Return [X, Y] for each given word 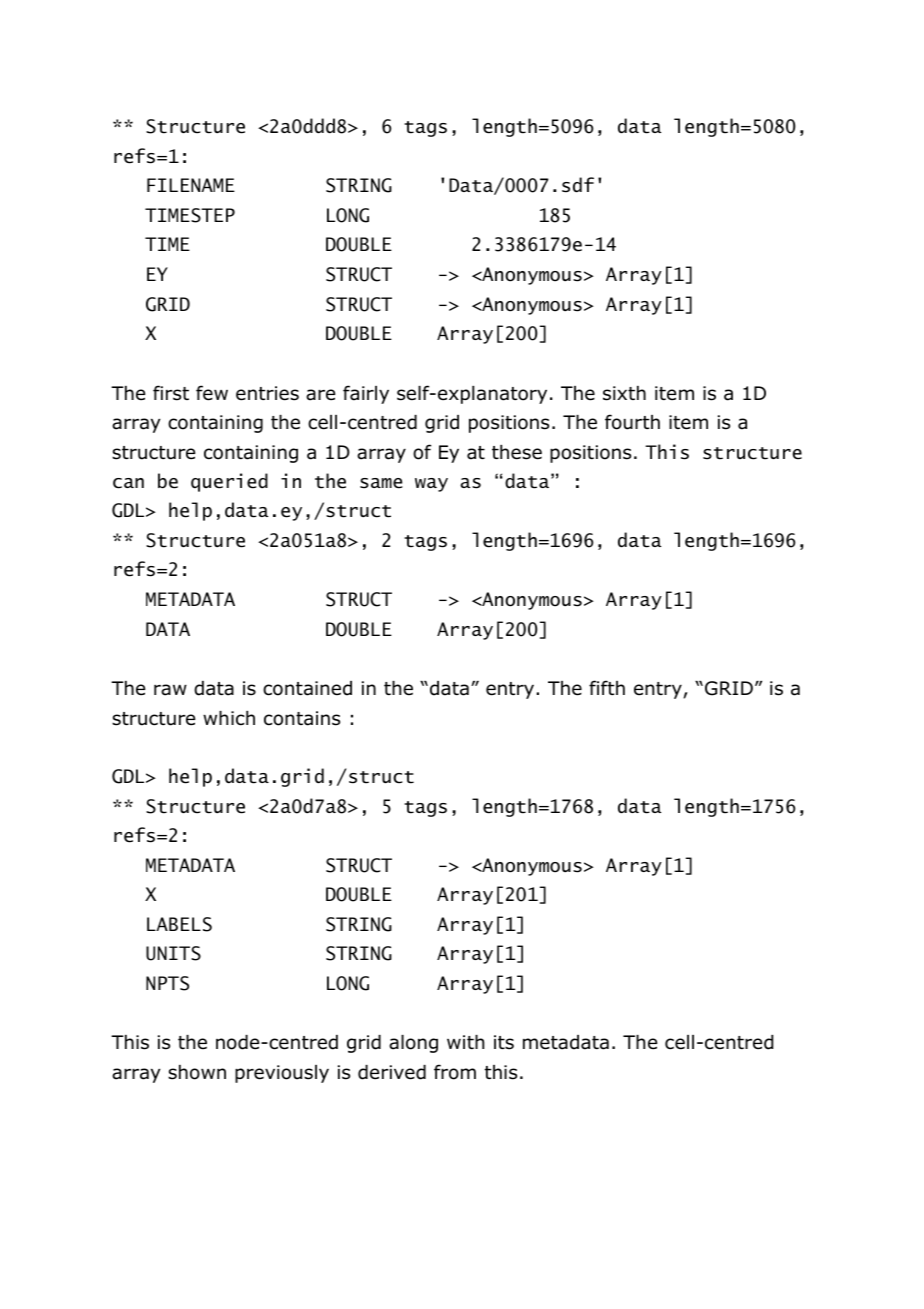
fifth [607, 687]
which [229, 718]
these [517, 452]
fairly [366, 394]
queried [229, 482]
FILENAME [191, 185]
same [381, 483]
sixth [624, 393]
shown [197, 1072]
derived [392, 1072]
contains [302, 718]
